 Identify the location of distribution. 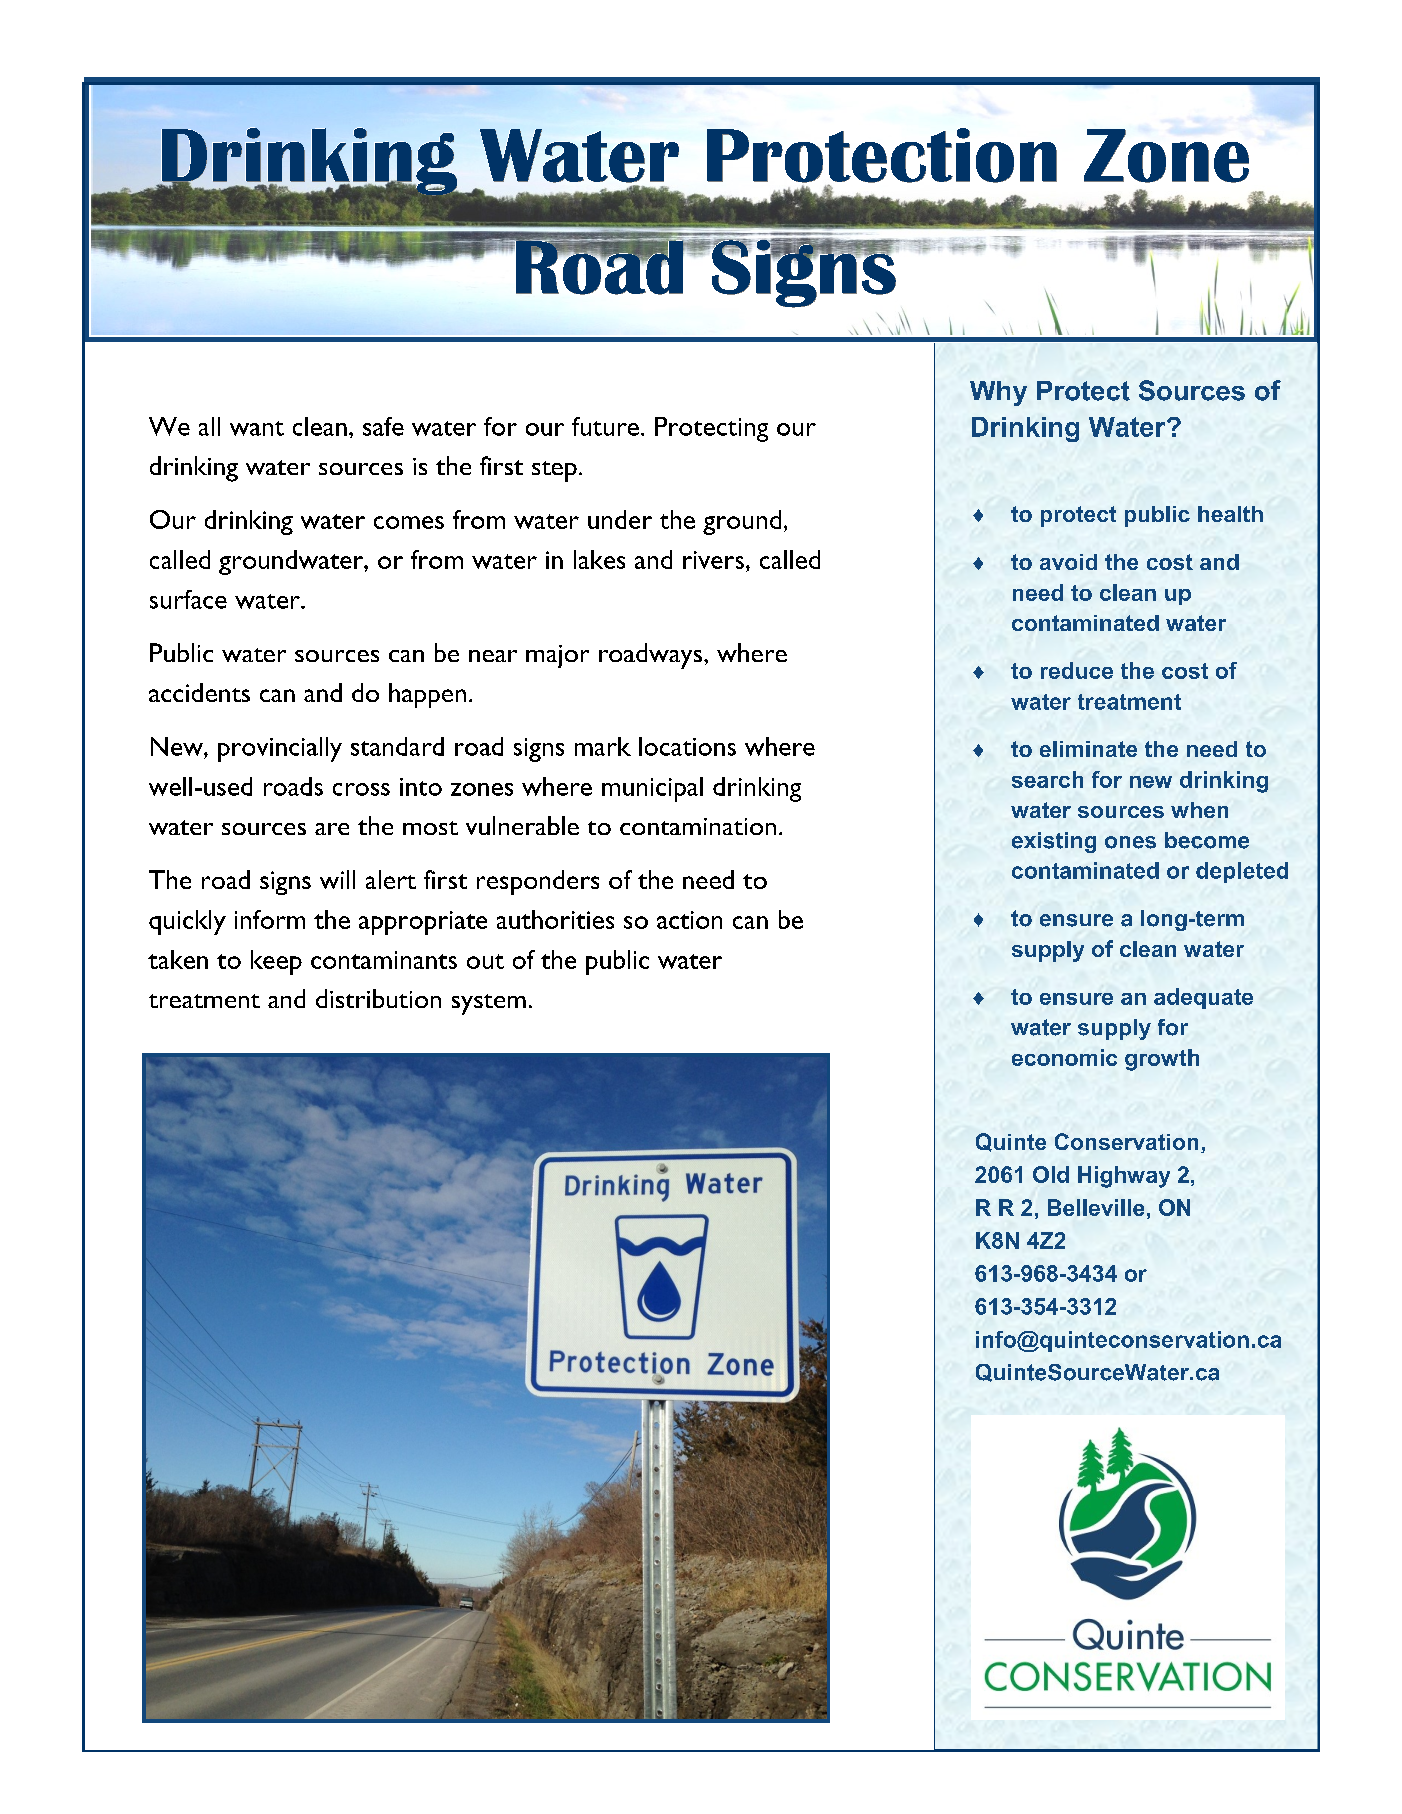
(378, 998).
